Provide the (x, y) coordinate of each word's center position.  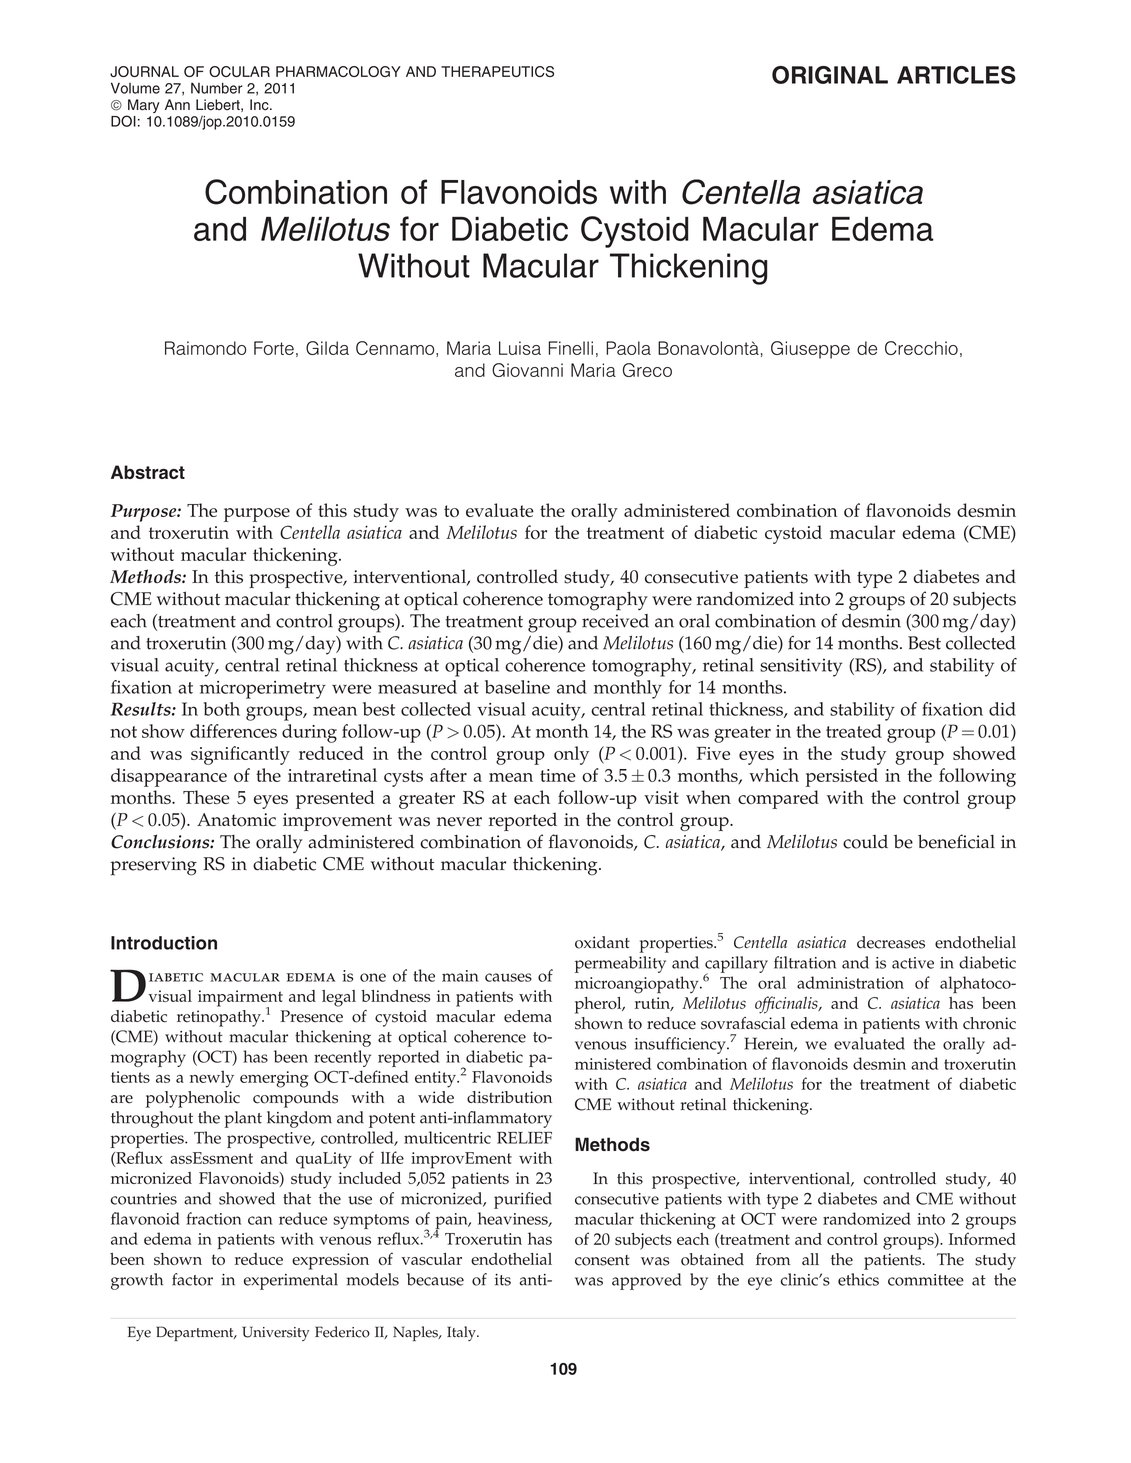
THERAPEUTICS (497, 71)
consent (602, 1260)
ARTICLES (956, 75)
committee (926, 1280)
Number (217, 88)
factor (192, 1279)
